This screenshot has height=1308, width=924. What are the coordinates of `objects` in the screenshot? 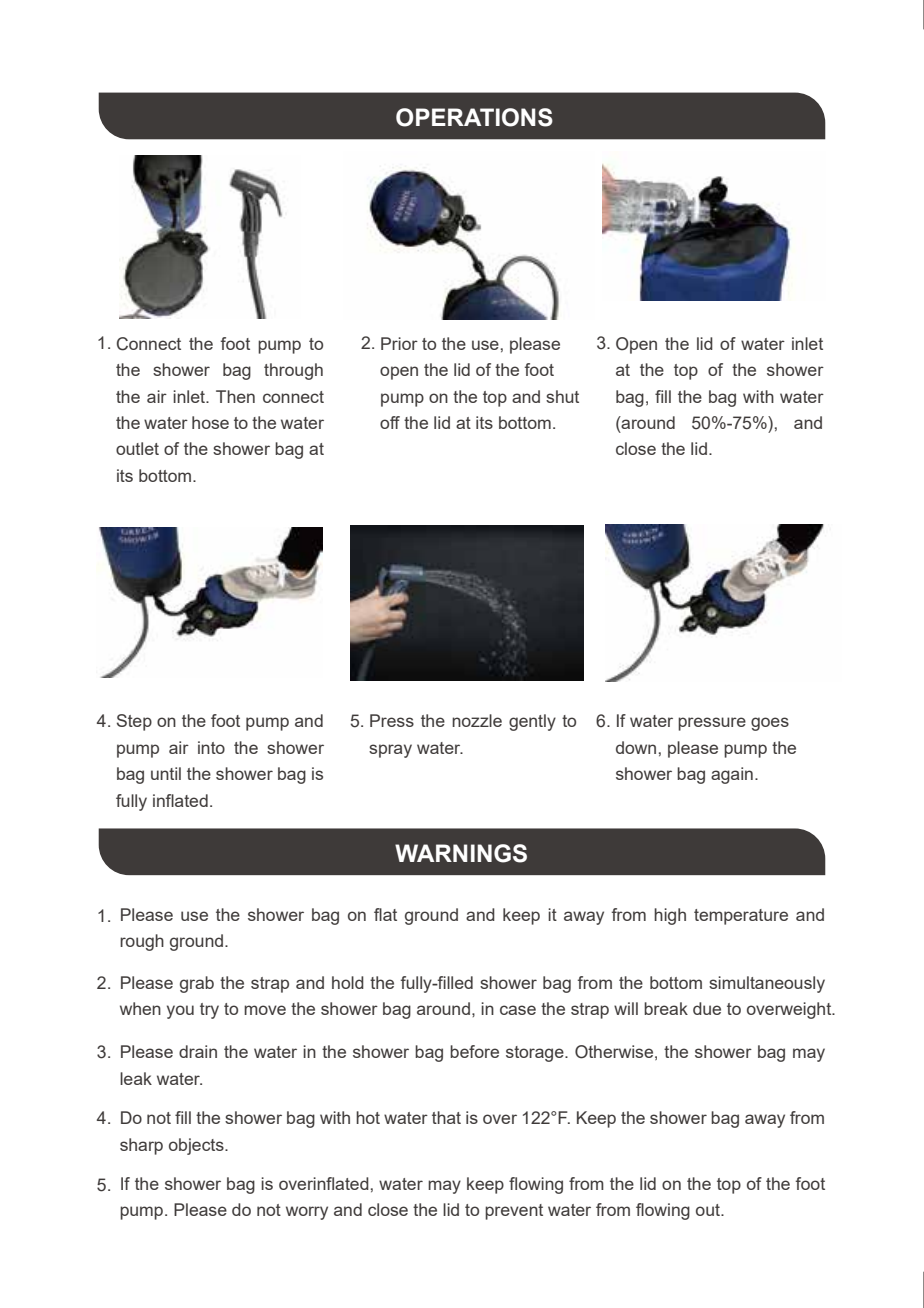 It's located at (197, 1146).
